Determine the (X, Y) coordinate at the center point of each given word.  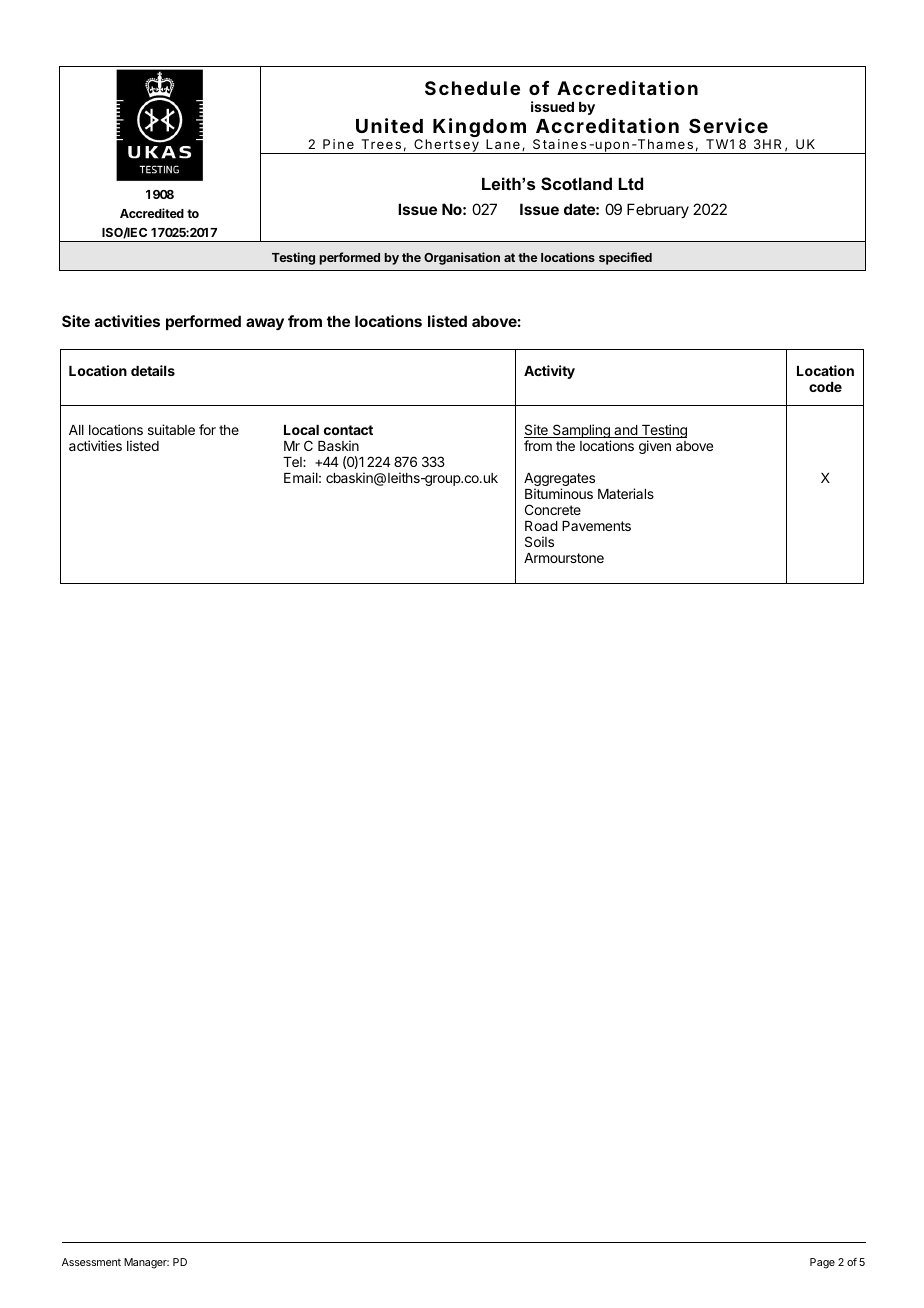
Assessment (91, 1262)
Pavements (596, 526)
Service (728, 125)
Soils (539, 541)
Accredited (152, 213)
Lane (503, 144)
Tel (293, 462)
